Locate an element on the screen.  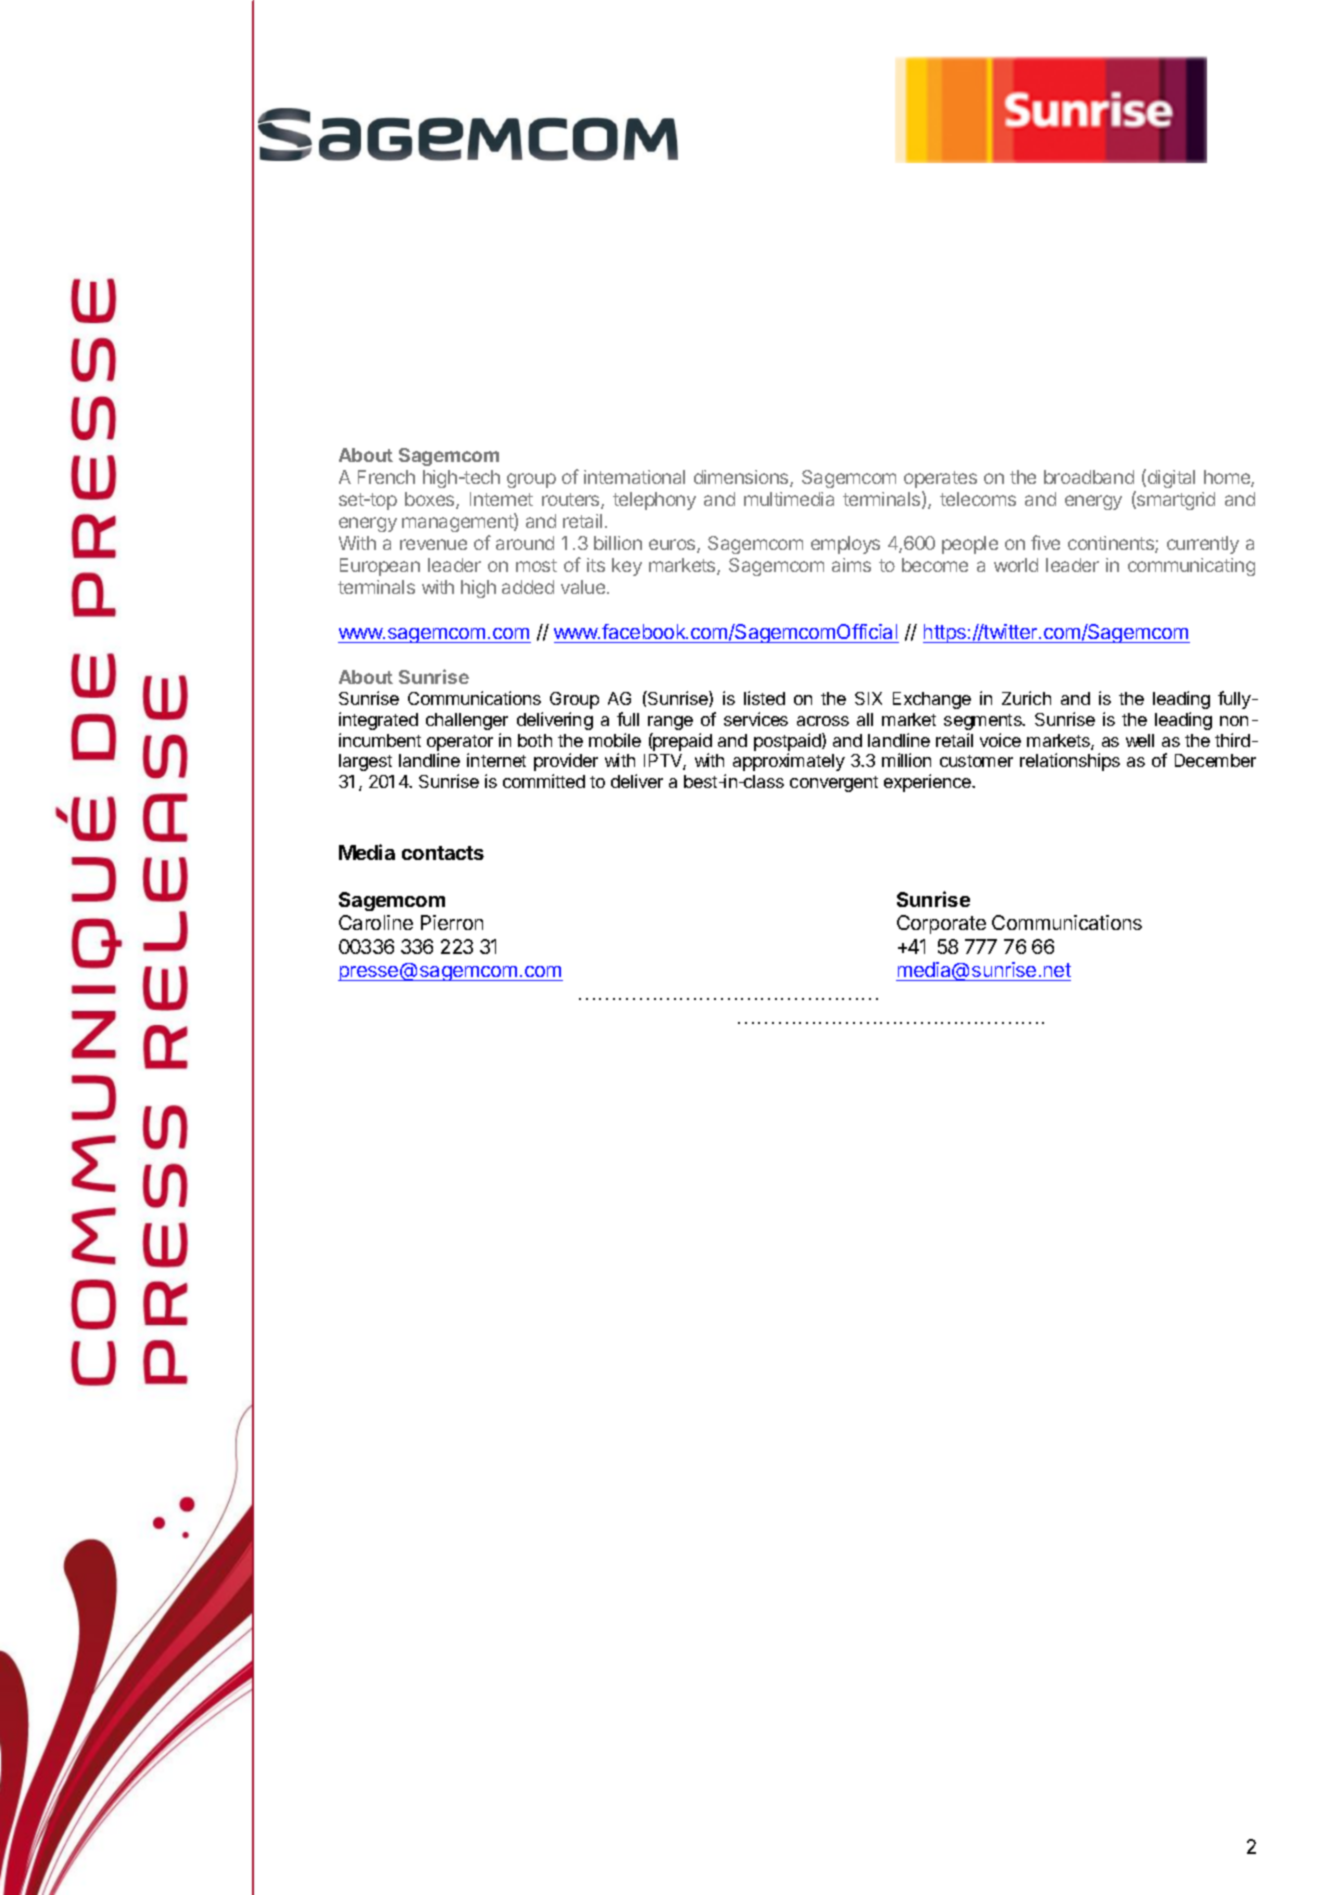
Zurich is located at coordinates (1026, 698).
